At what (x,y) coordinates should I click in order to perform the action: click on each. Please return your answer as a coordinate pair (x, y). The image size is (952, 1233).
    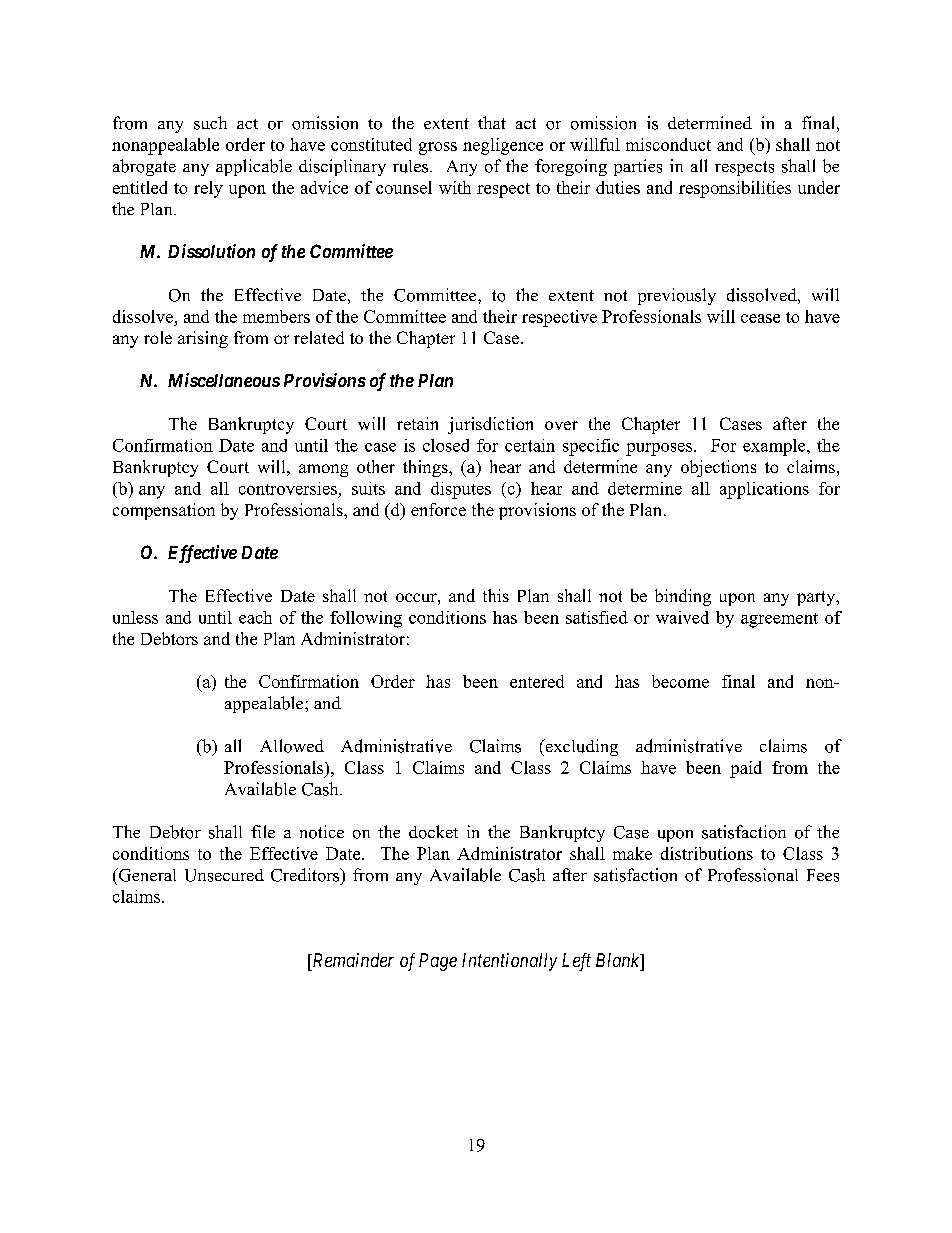
    Looking at the image, I should click on (255, 617).
